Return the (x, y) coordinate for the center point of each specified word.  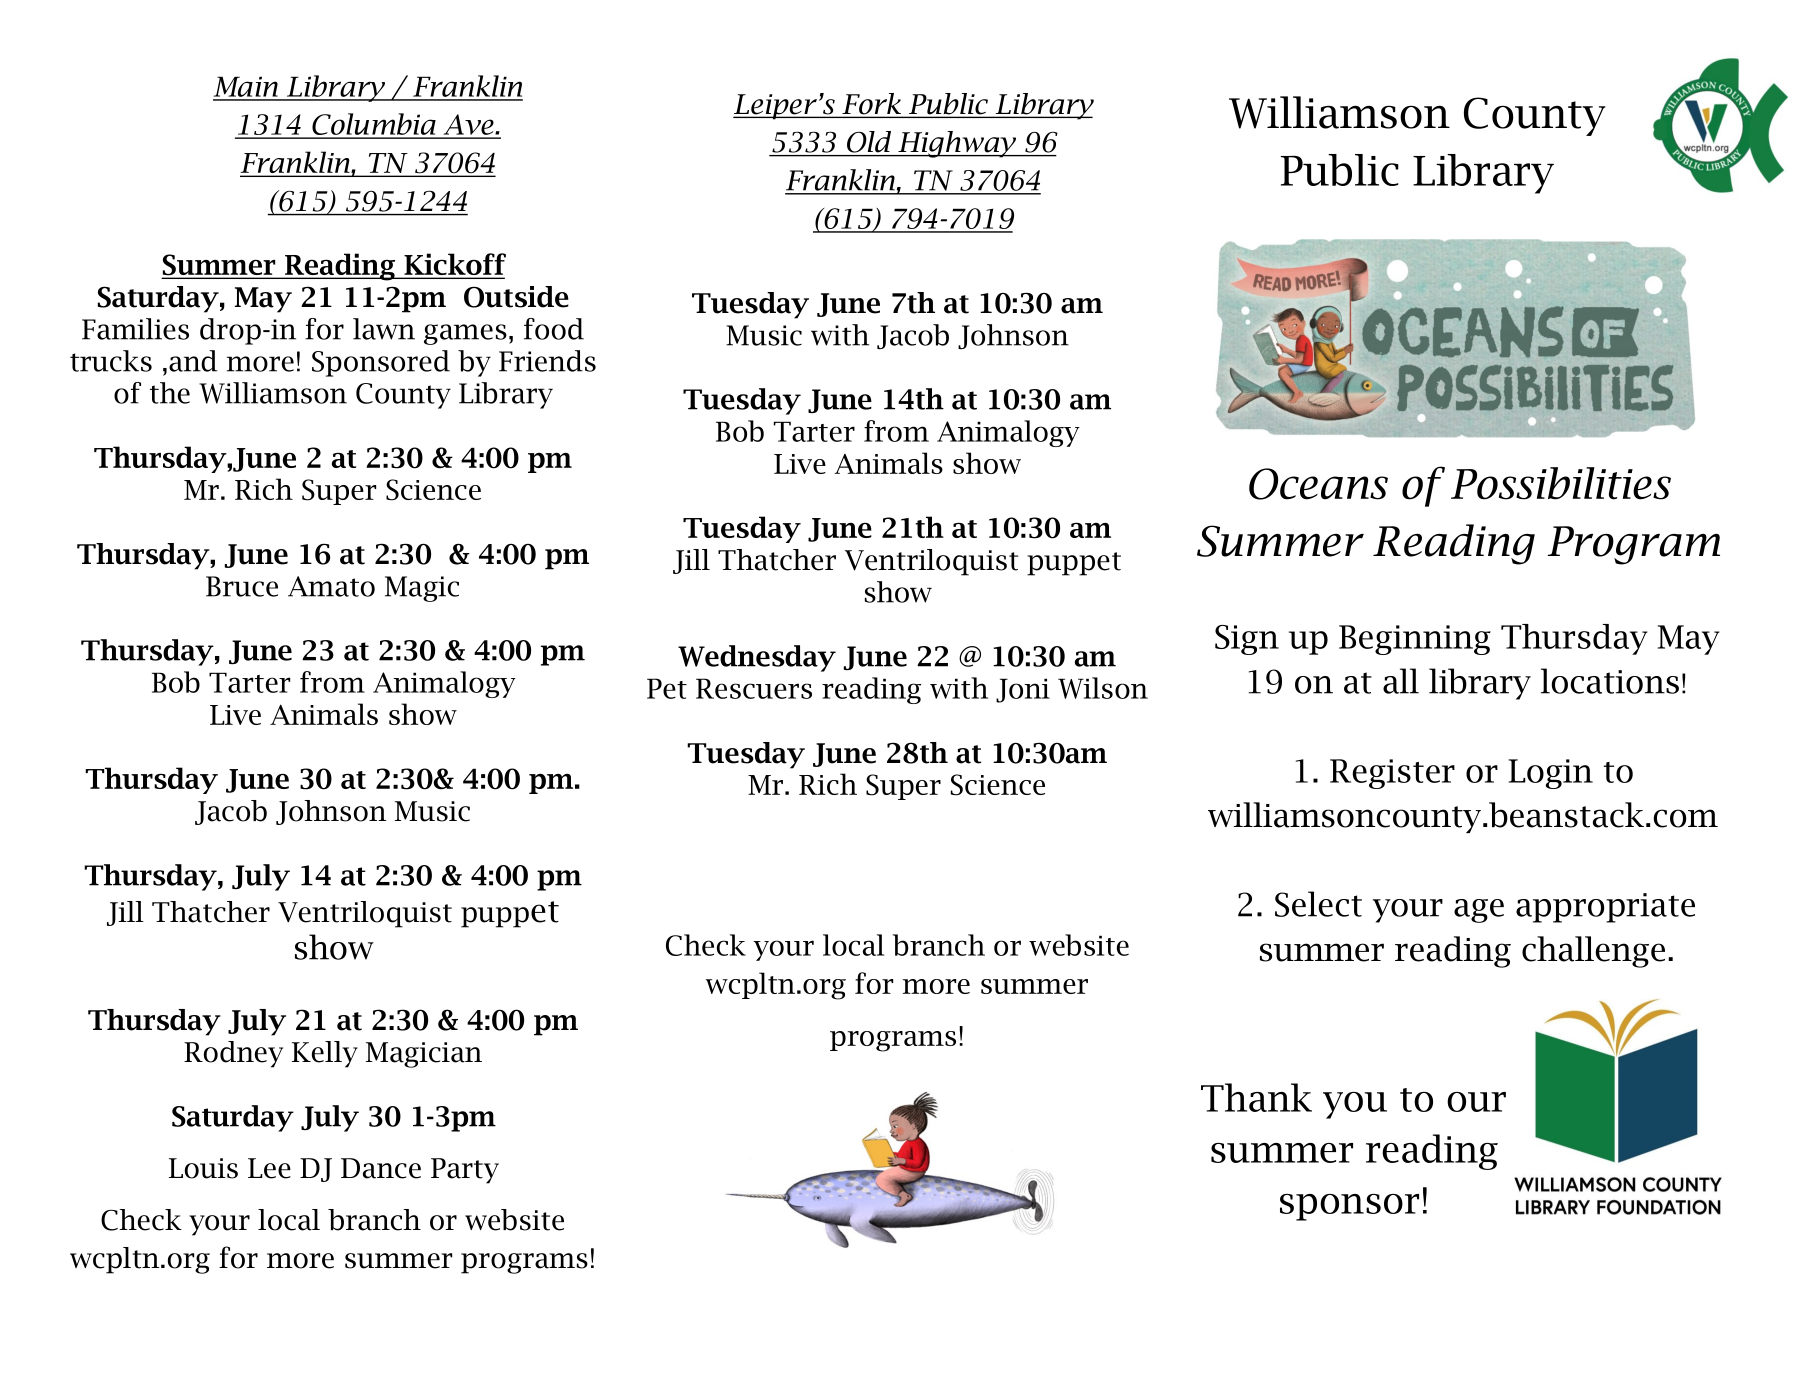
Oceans (1318, 484)
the (170, 393)
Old (869, 142)
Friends (547, 361)
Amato (331, 586)
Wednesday (757, 658)
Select (1318, 904)
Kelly (325, 1054)
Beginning (1415, 640)
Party (465, 1171)
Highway (957, 144)
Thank (1256, 1097)
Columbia (374, 125)
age (1479, 911)
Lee (269, 1168)
